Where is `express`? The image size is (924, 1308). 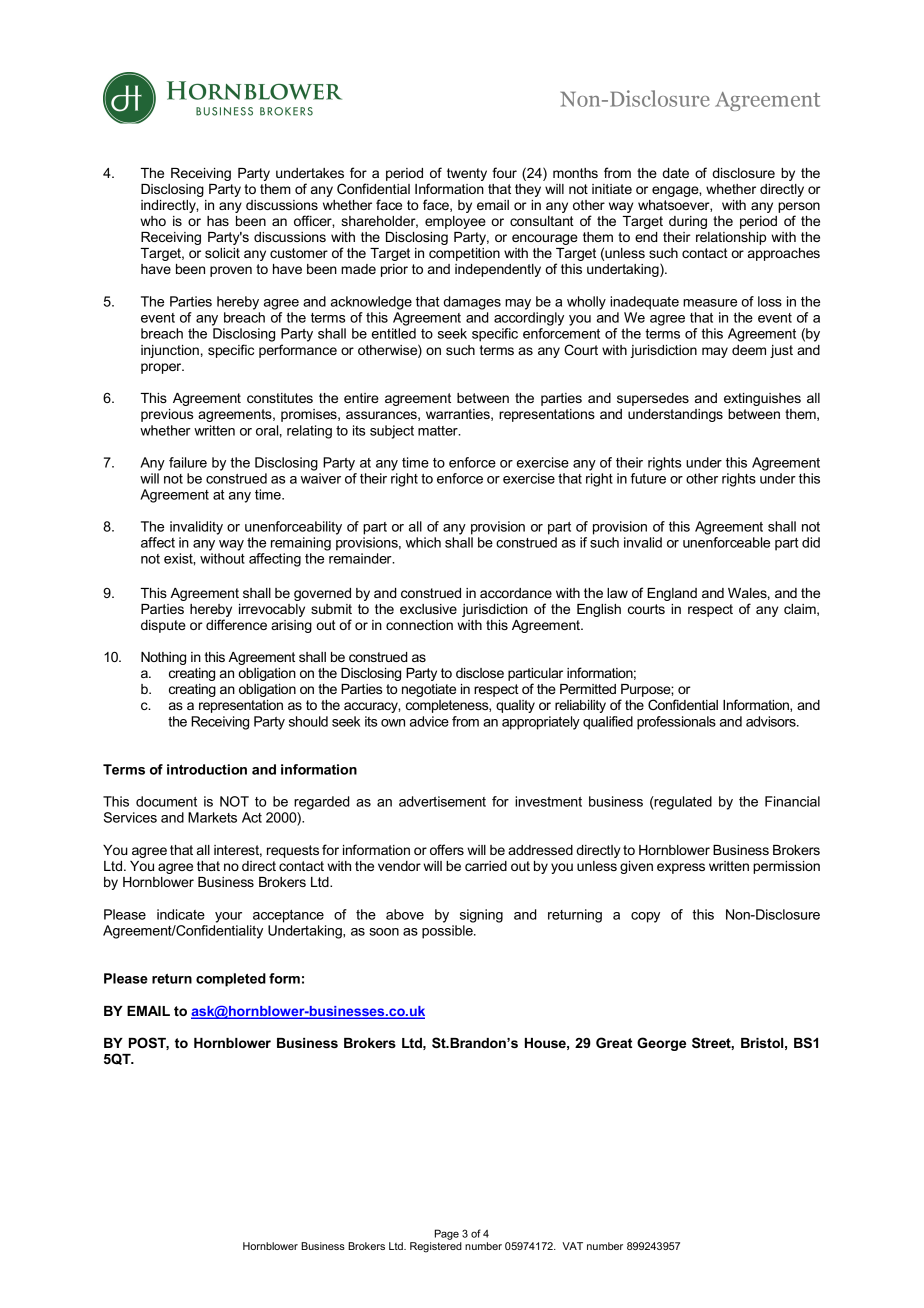 express is located at coordinates (681, 868).
